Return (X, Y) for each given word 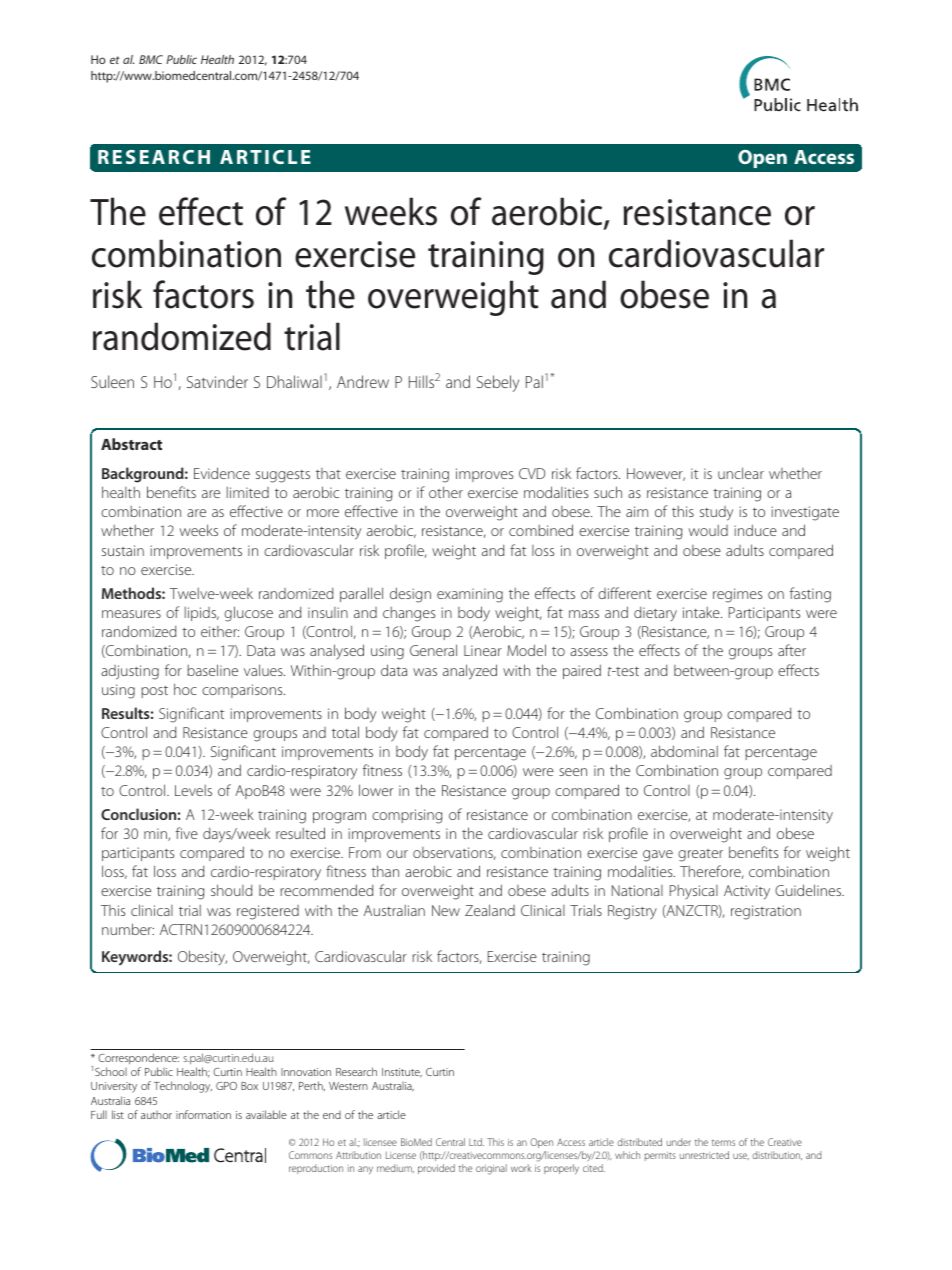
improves (484, 475)
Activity (747, 892)
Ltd (476, 1142)
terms (723, 1143)
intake (702, 612)
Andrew (363, 381)
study (716, 513)
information (203, 1114)
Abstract (131, 444)
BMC (151, 59)
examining (470, 595)
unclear (741, 473)
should (231, 890)
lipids (202, 614)
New (446, 910)
